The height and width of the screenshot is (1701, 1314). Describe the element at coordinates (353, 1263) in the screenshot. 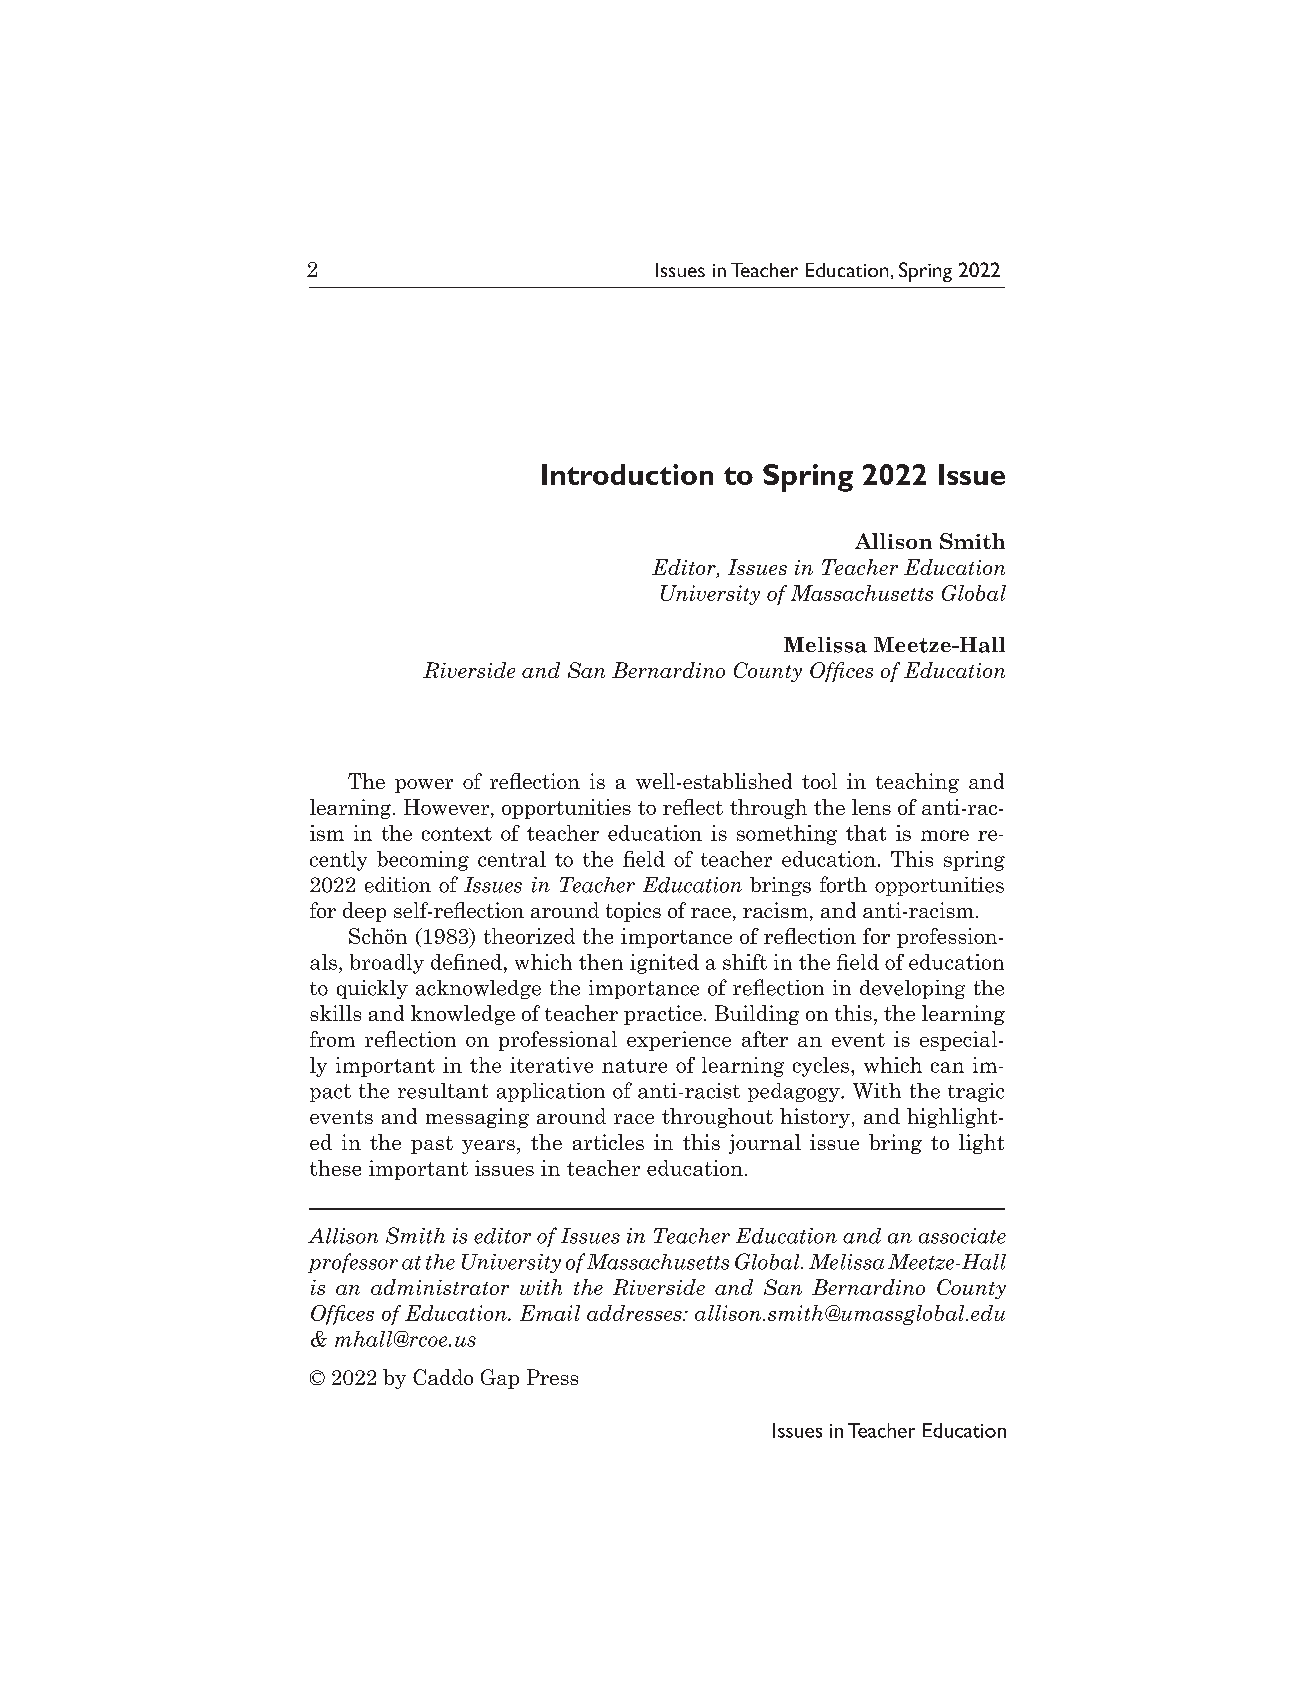

I see `professor` at that location.
